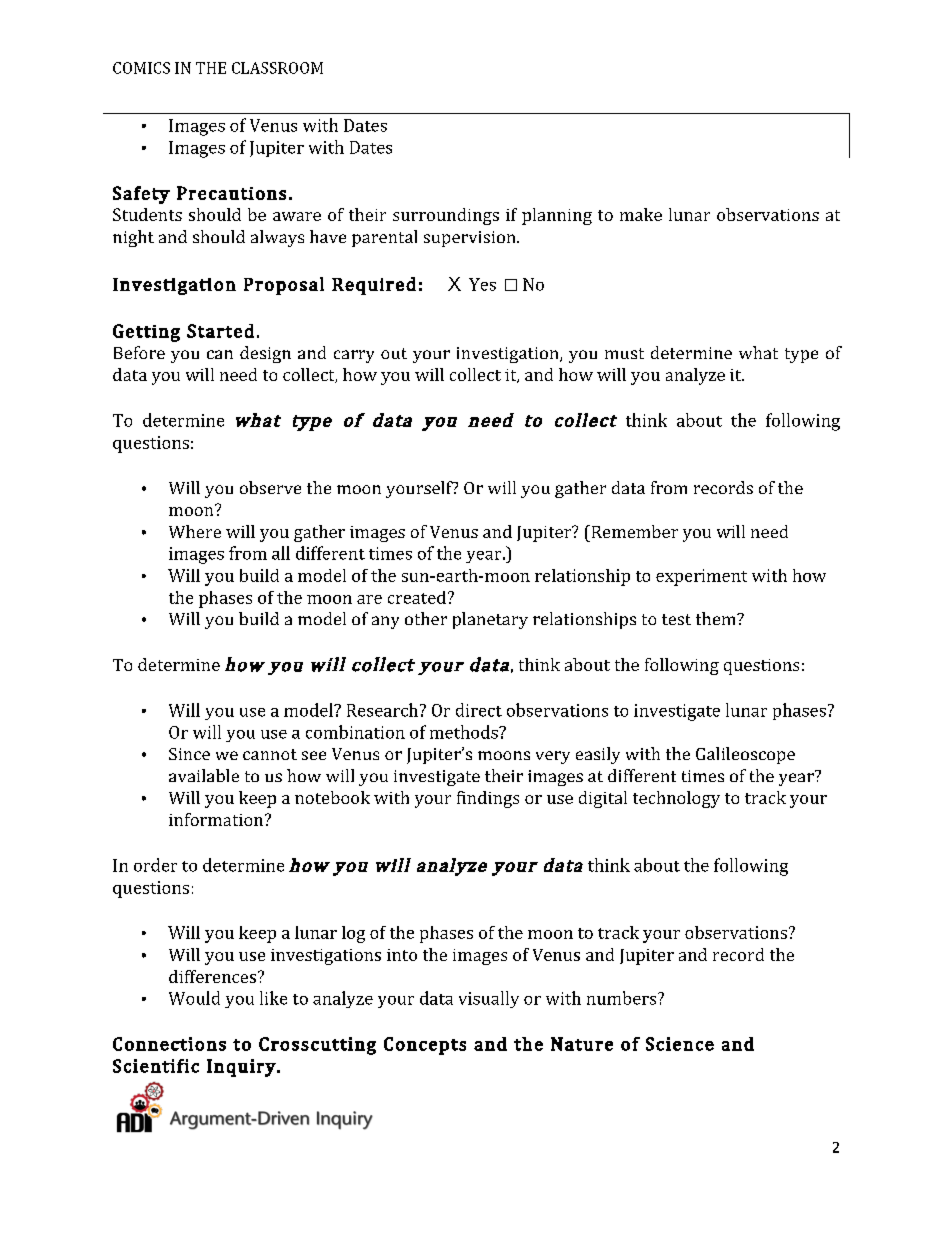 The height and width of the screenshot is (1233, 952). What do you see at coordinates (374, 286) in the screenshot?
I see `Required` at bounding box center [374, 286].
